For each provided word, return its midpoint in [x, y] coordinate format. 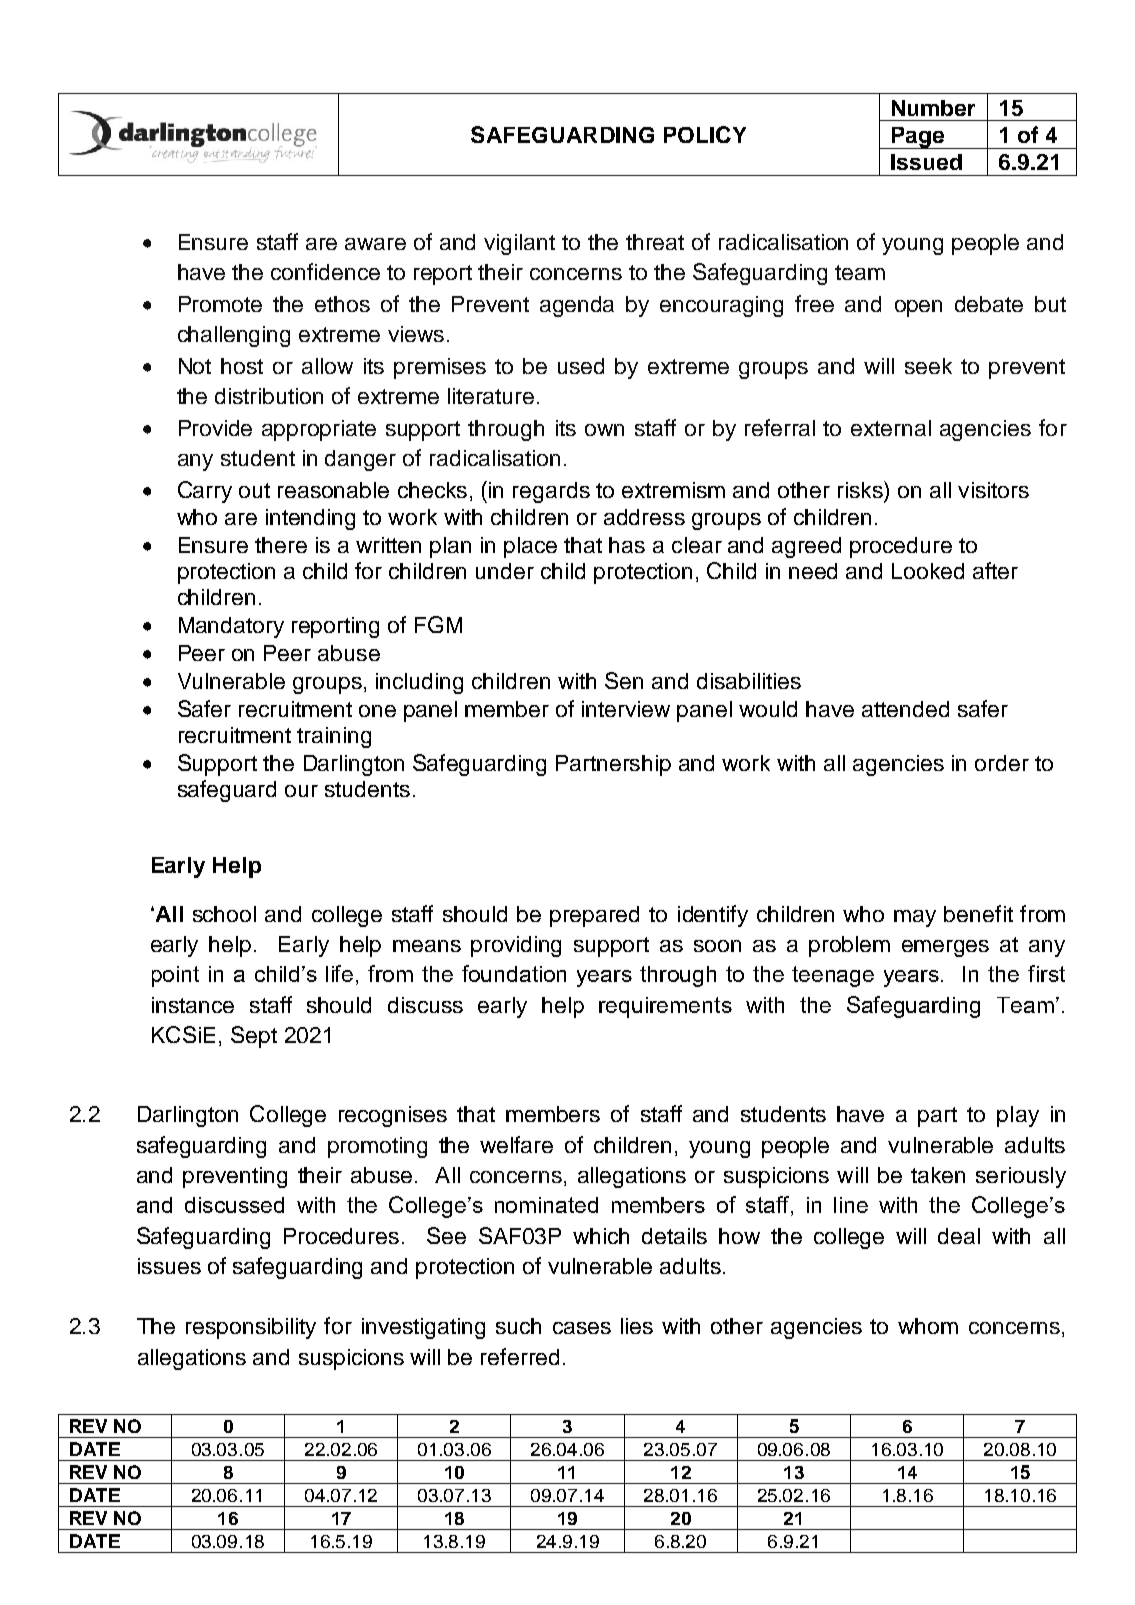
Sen [624, 680]
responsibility [251, 1328]
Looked [928, 571]
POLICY [705, 134]
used [581, 366]
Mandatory [231, 627]
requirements [665, 1007]
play [1018, 1116]
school [224, 914]
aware [375, 244]
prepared [594, 916]
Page [918, 138]
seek [928, 366]
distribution [269, 396]
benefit [978, 913]
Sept [254, 1037]
